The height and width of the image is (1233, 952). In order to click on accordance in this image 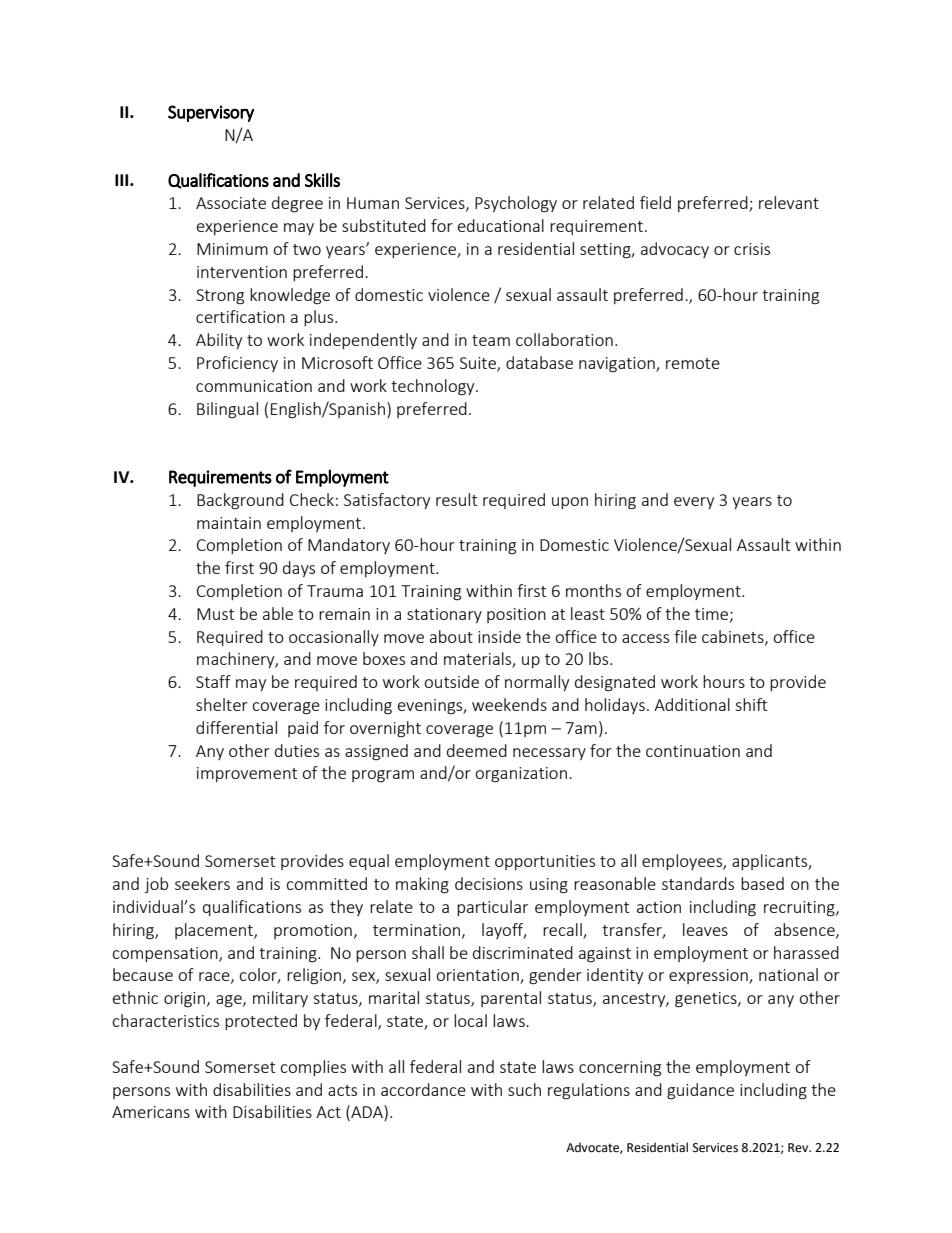, I will do `click(423, 1089)`.
